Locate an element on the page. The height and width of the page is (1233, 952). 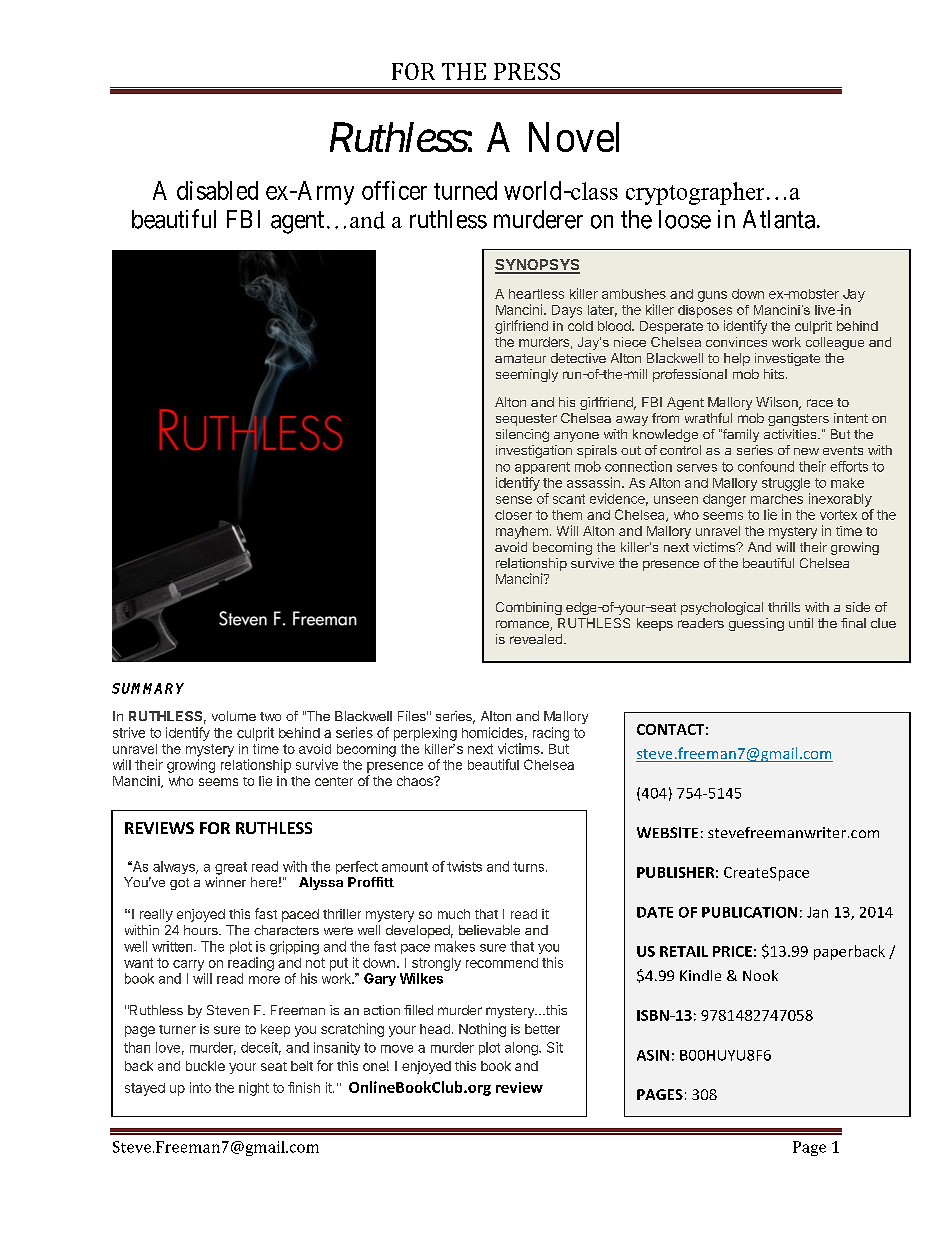
turns is located at coordinates (528, 867).
